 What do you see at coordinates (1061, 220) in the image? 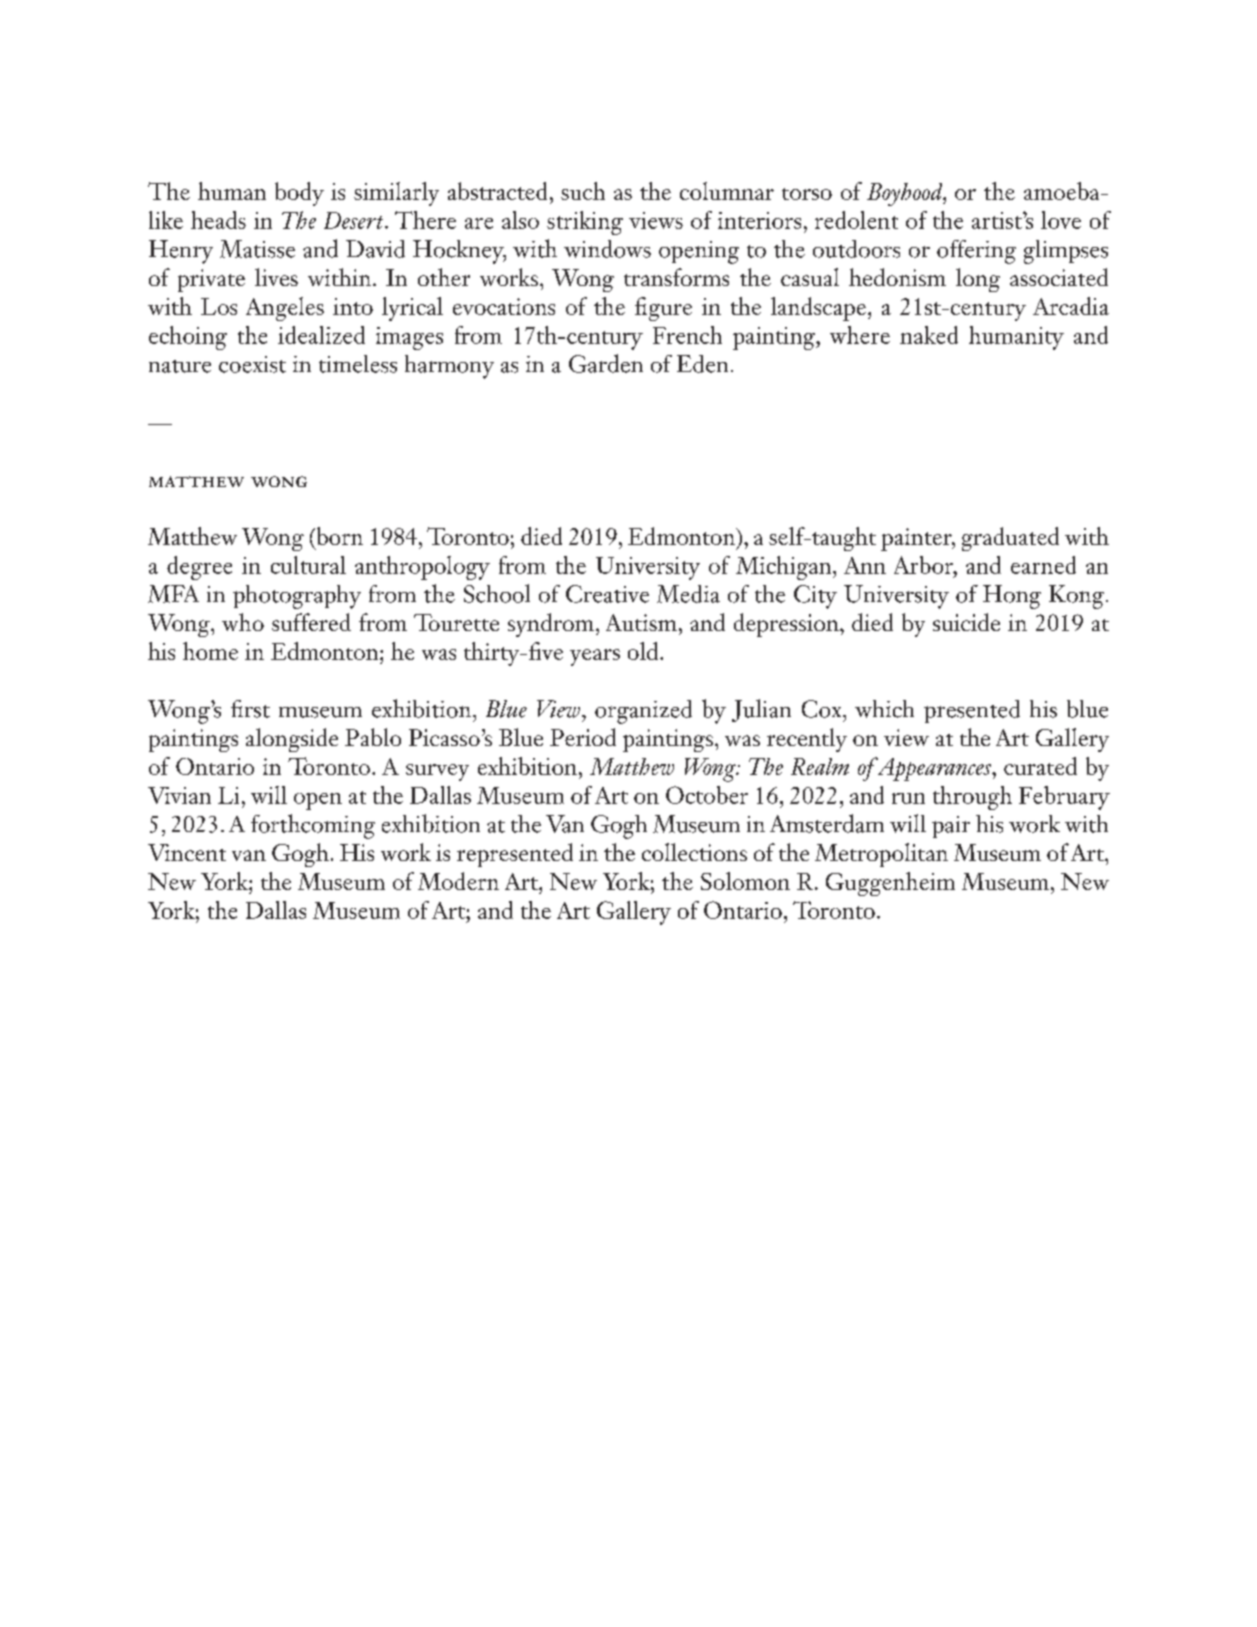
I see `love` at bounding box center [1061, 220].
